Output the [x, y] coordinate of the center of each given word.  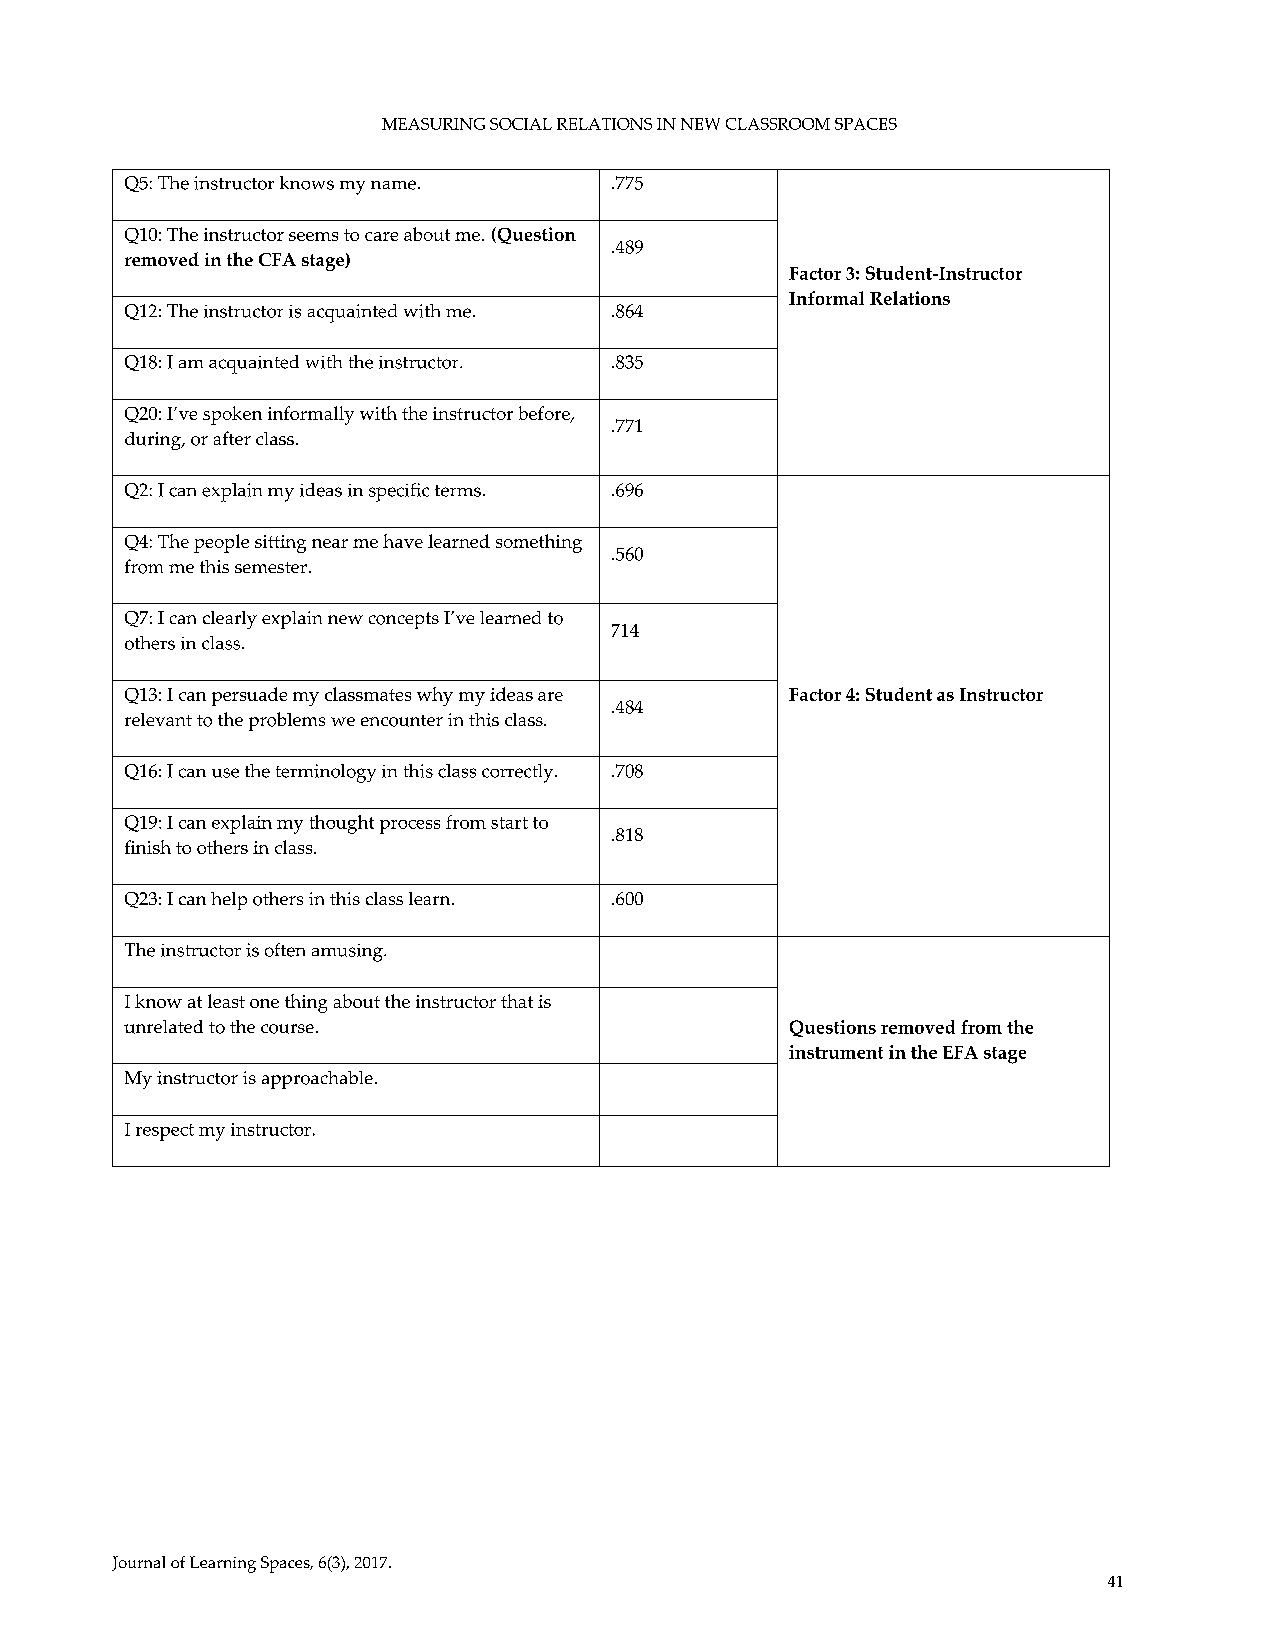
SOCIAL [521, 124]
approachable [317, 1080]
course [287, 1029]
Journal [138, 1563]
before [545, 414]
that [517, 1001]
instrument [836, 1052]
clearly [230, 620]
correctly [519, 773]
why [435, 696]
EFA [960, 1052]
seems [313, 236]
